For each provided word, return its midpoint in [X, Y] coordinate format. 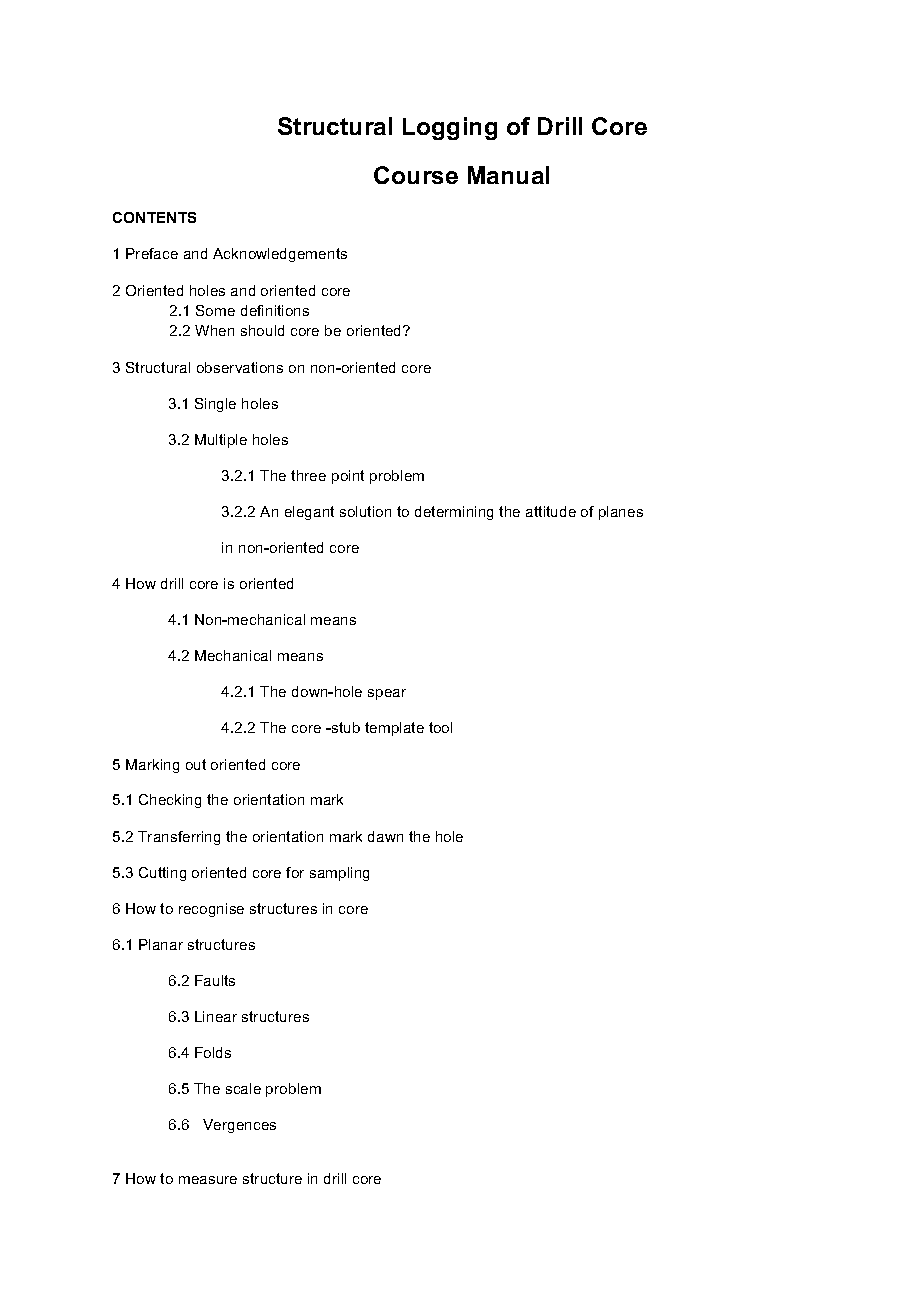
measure [208, 1180]
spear [387, 694]
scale [243, 1088]
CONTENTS [154, 217]
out [196, 764]
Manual [508, 175]
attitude [551, 511]
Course [416, 175]
